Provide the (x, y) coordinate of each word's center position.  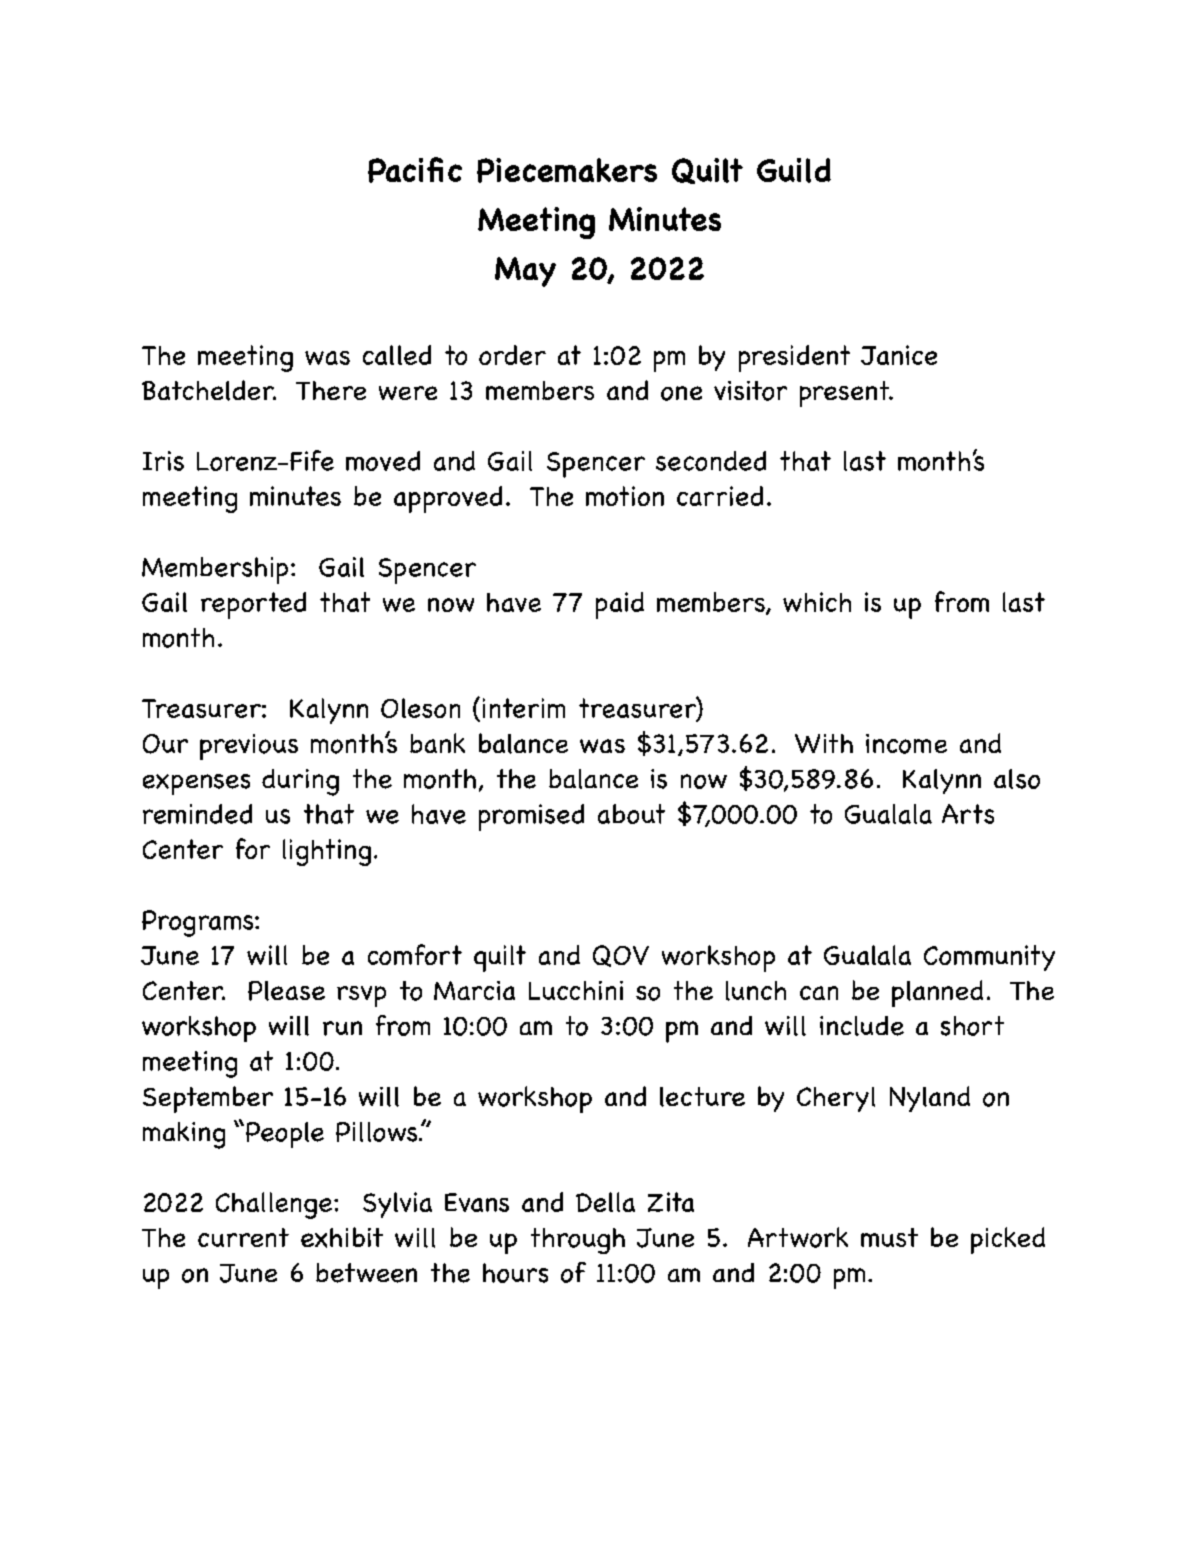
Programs (199, 923)
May (525, 272)
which (817, 602)
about (631, 814)
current (243, 1237)
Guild (794, 170)
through (578, 1241)
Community (989, 958)
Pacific (415, 170)
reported (253, 605)
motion (625, 496)
